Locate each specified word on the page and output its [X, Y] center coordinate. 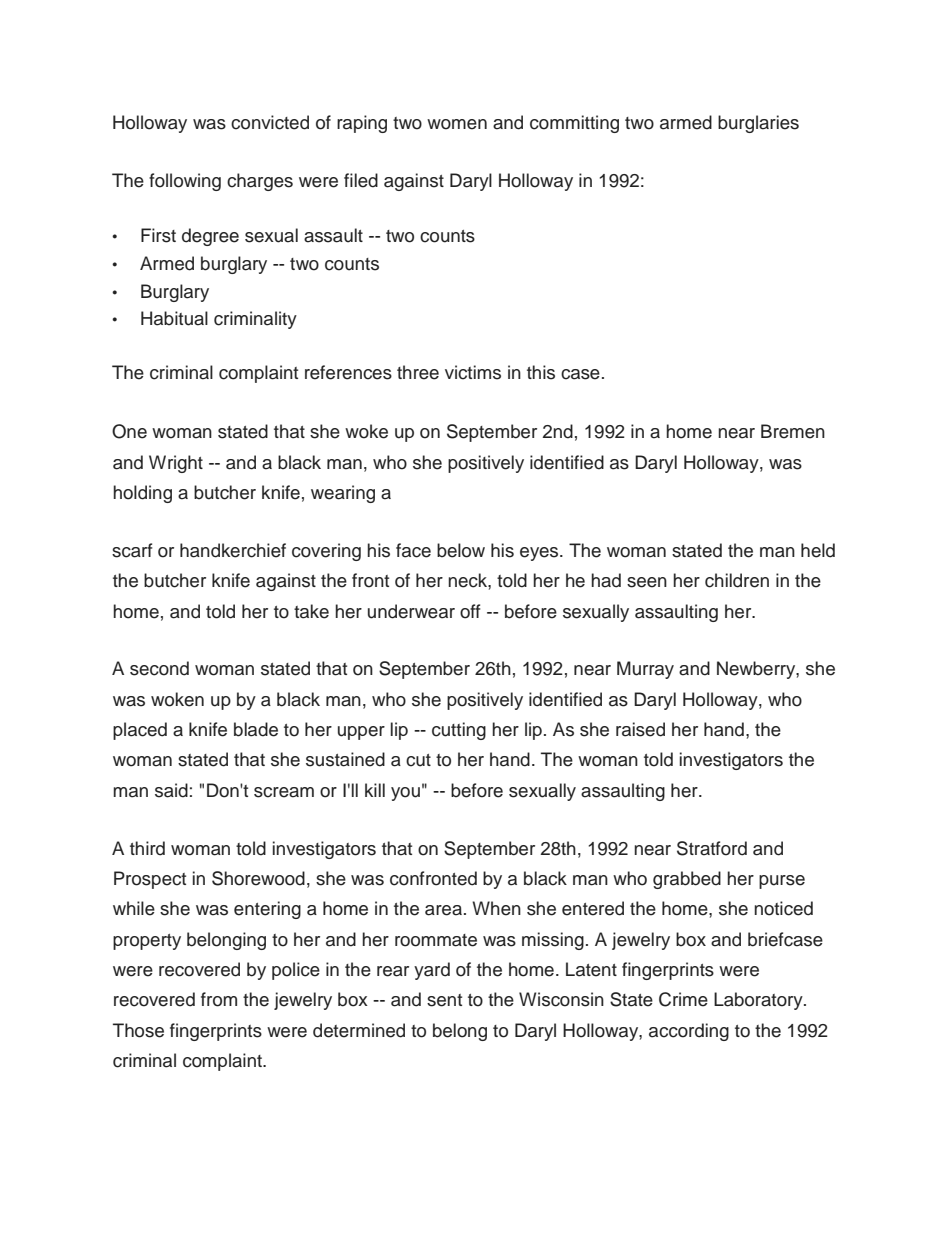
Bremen [793, 431]
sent [444, 1000]
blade [256, 729]
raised [640, 729]
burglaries [758, 124]
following [185, 182]
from [219, 999]
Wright [176, 464]
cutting [459, 731]
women [457, 124]
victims [473, 372]
